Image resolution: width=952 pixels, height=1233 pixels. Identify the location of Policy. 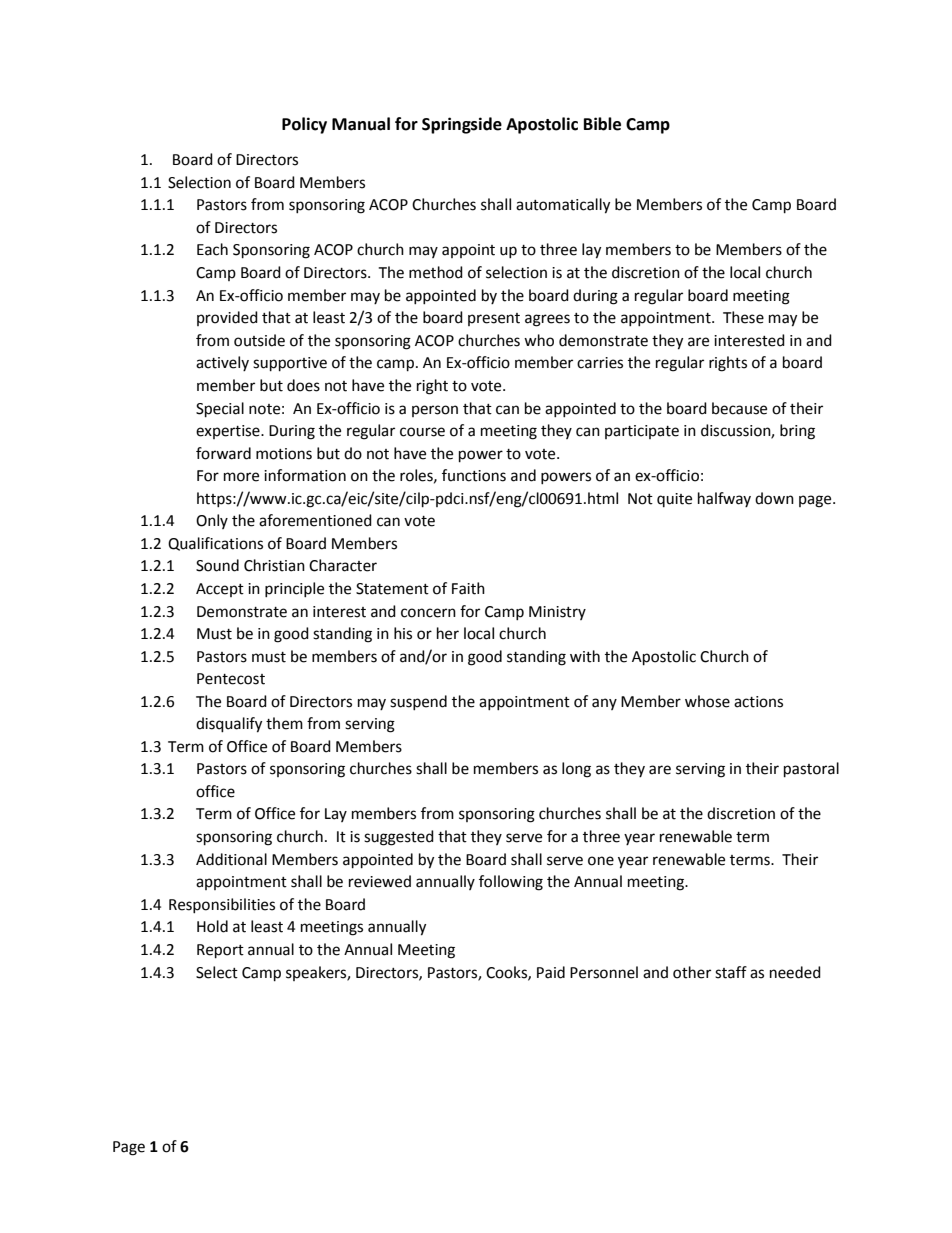
(304, 125).
